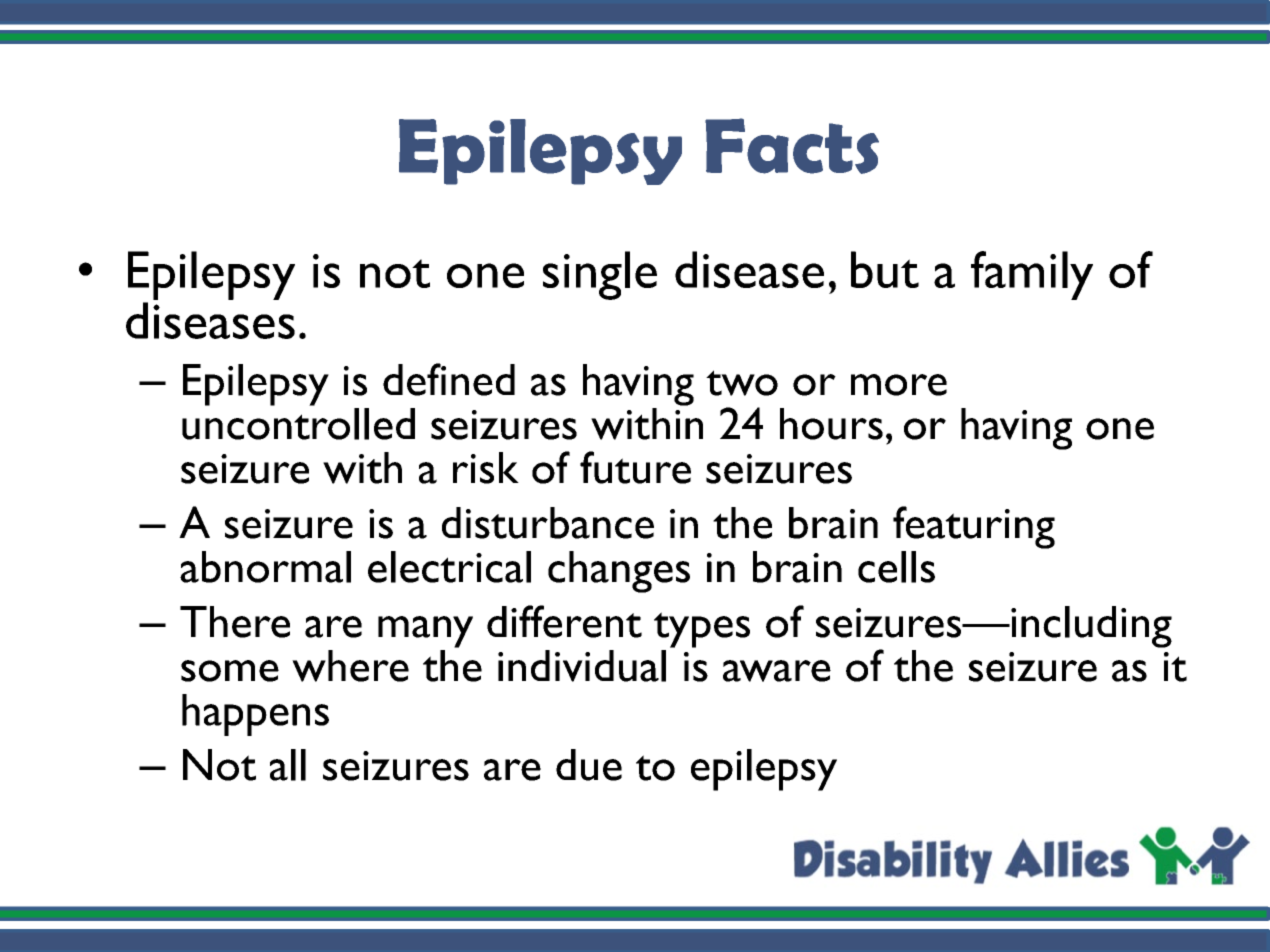 The width and height of the screenshot is (1270, 952). Describe the element at coordinates (899, 385) in the screenshot. I see `more` at that location.
